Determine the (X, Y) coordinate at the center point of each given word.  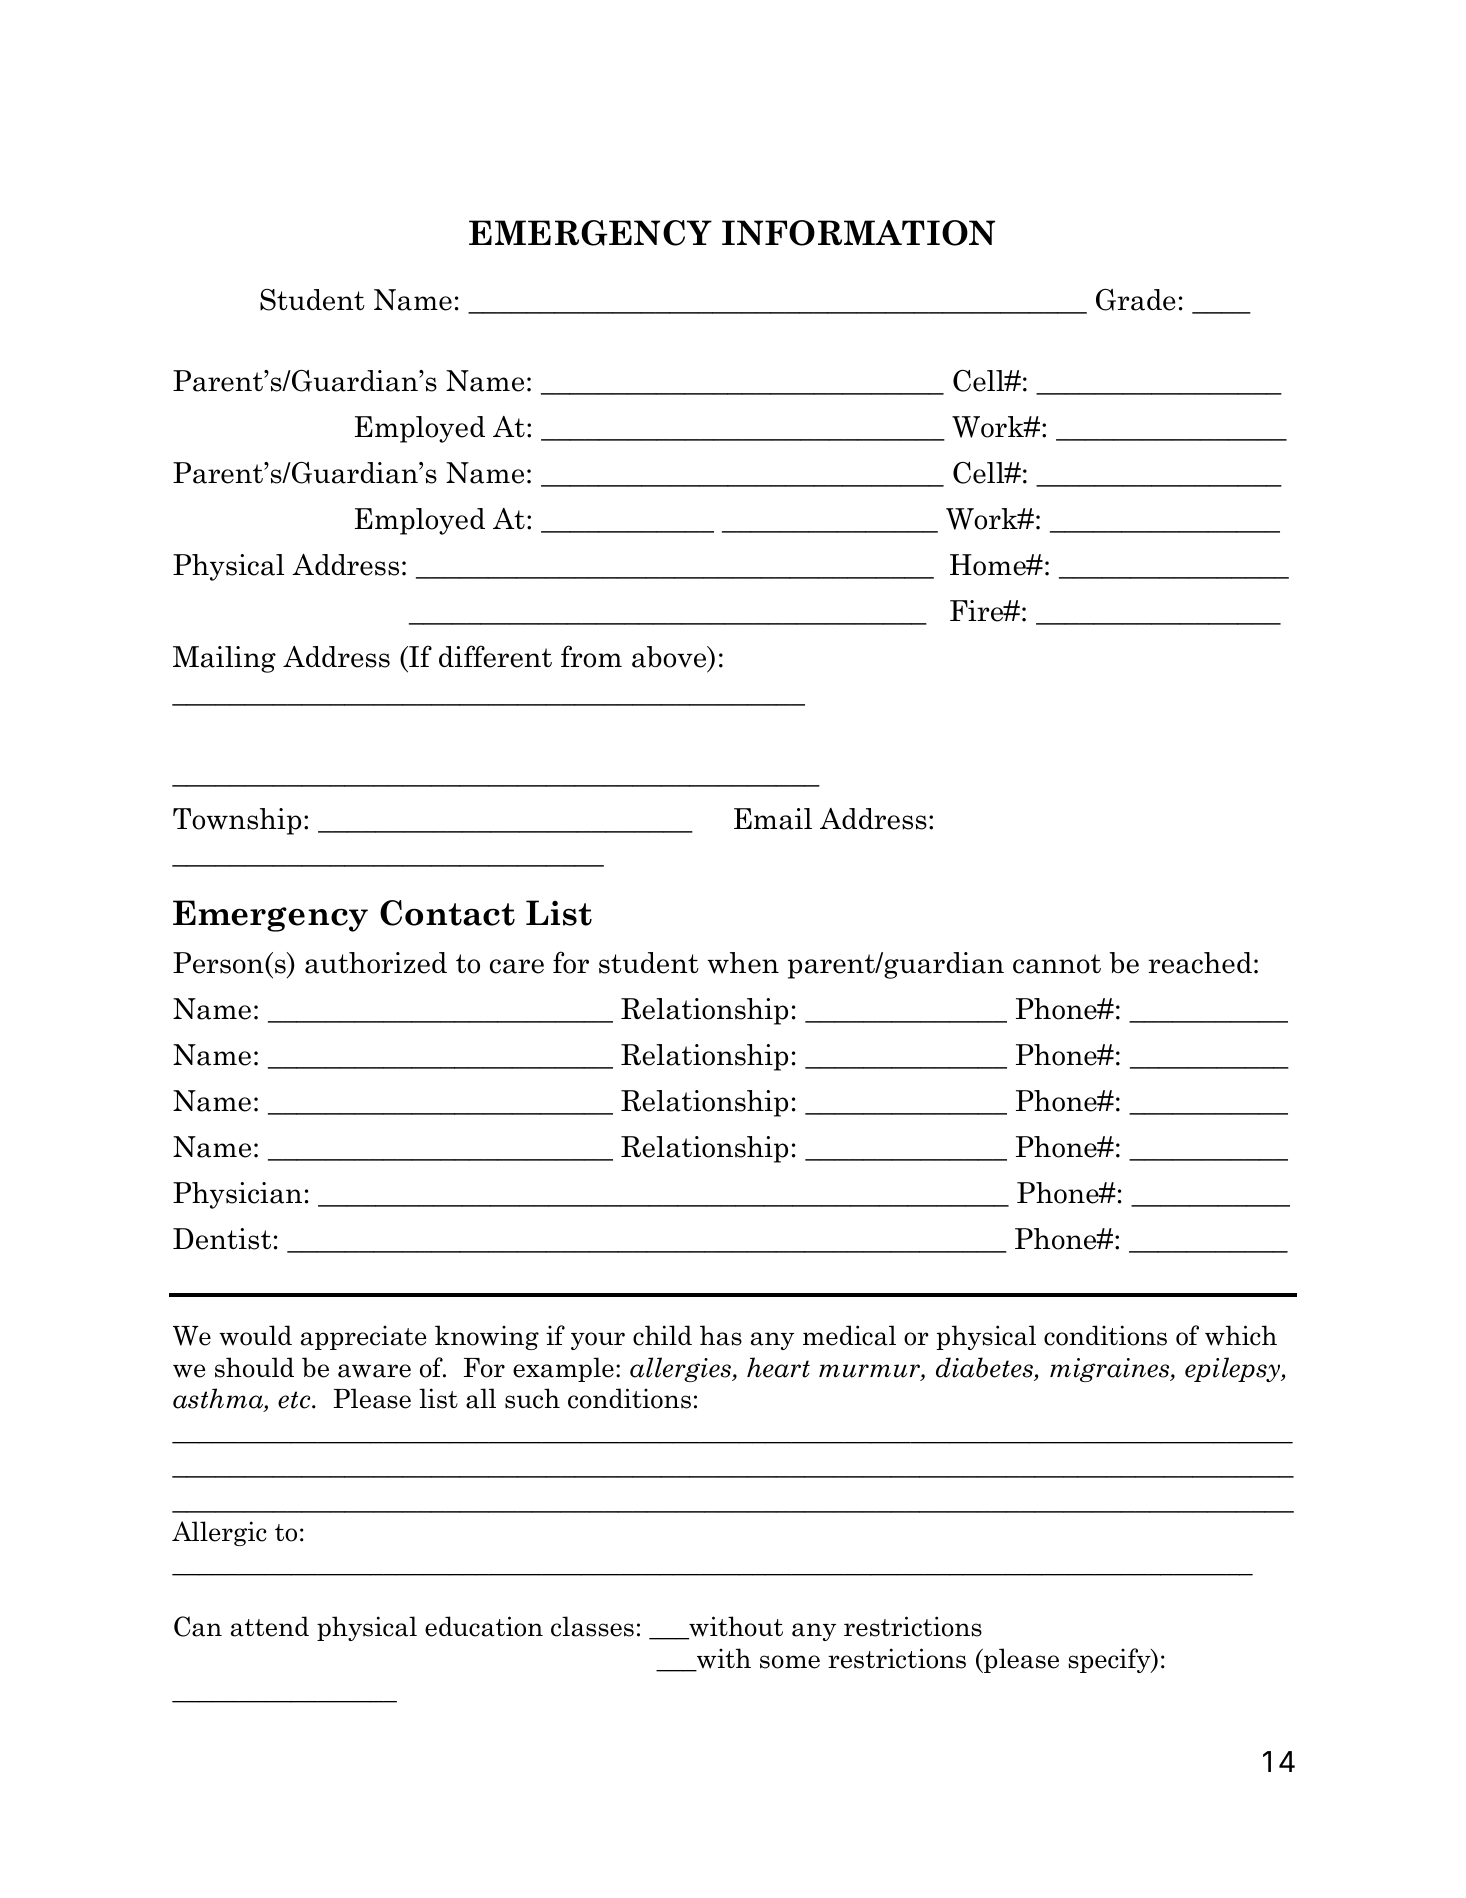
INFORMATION (858, 233)
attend (270, 1626)
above (670, 658)
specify (1110, 1660)
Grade (1135, 300)
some (790, 1662)
